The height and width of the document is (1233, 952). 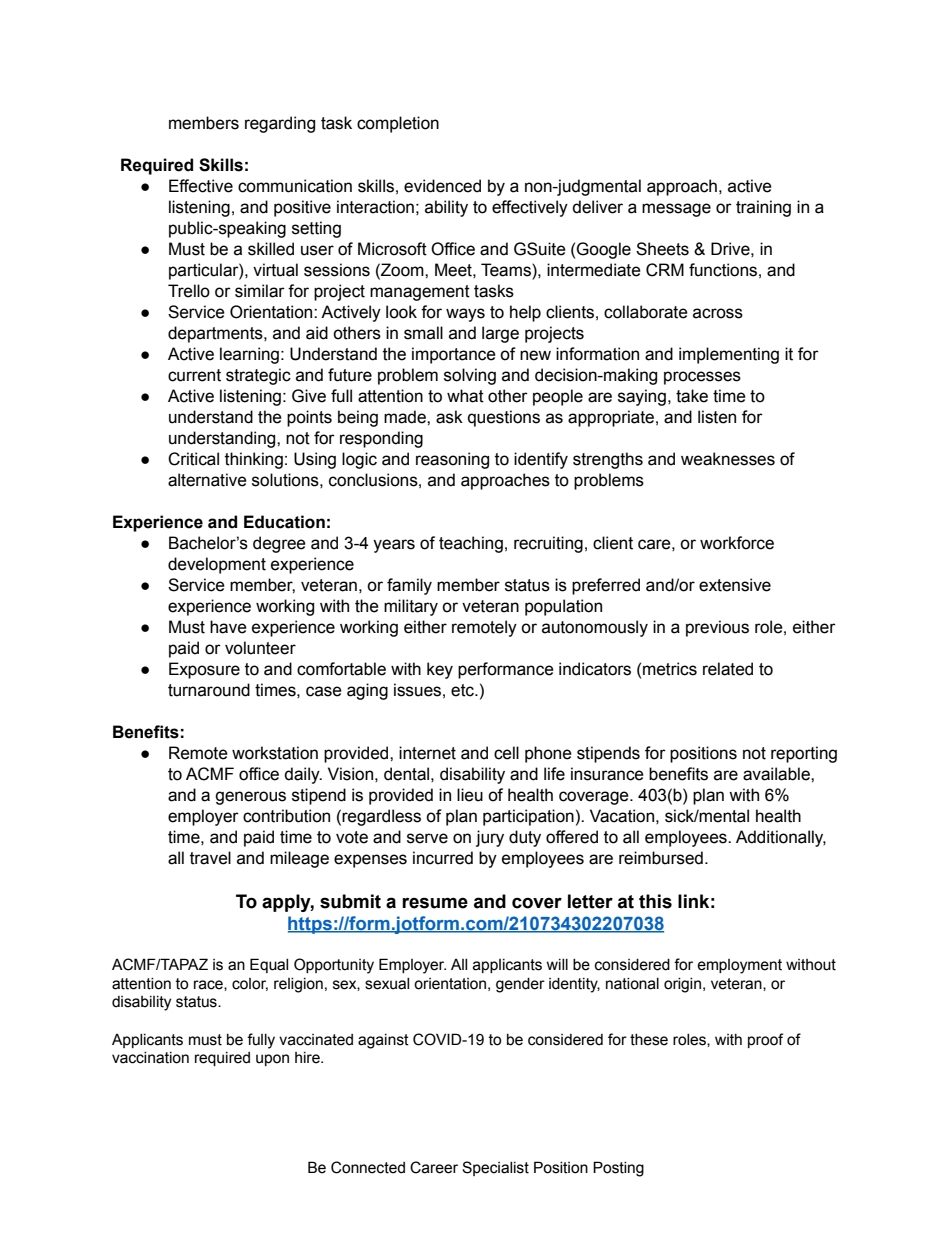 What do you see at coordinates (269, 965) in the document?
I see `Equal` at bounding box center [269, 965].
